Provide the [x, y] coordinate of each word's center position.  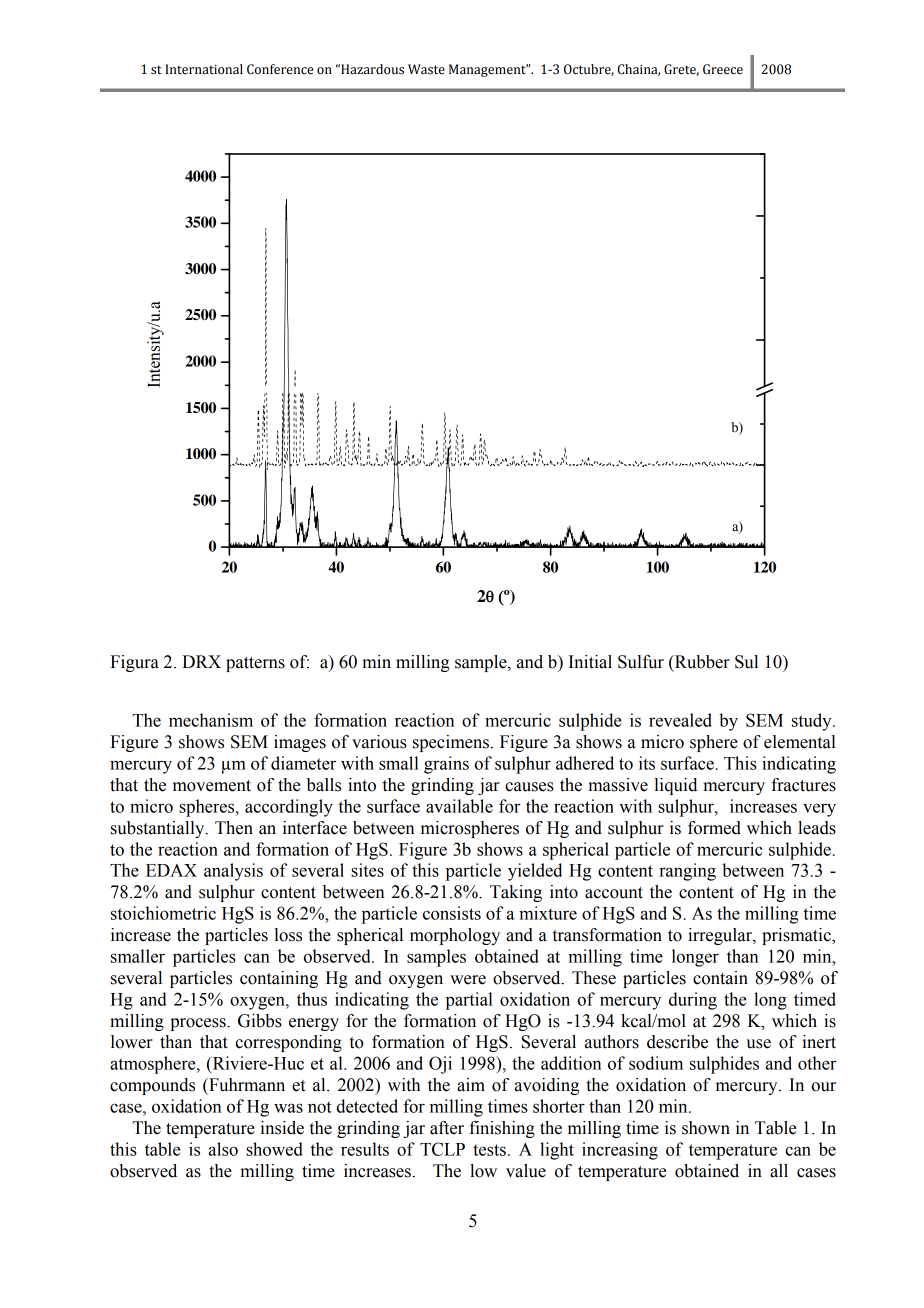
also [223, 1149]
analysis [233, 872]
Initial [590, 662]
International [204, 69]
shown [706, 1128]
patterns [255, 664]
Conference [280, 69]
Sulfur [641, 662]
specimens [451, 743]
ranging [687, 872]
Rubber [701, 663]
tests [489, 1150]
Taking [516, 893]
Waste [426, 69]
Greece [723, 69]
